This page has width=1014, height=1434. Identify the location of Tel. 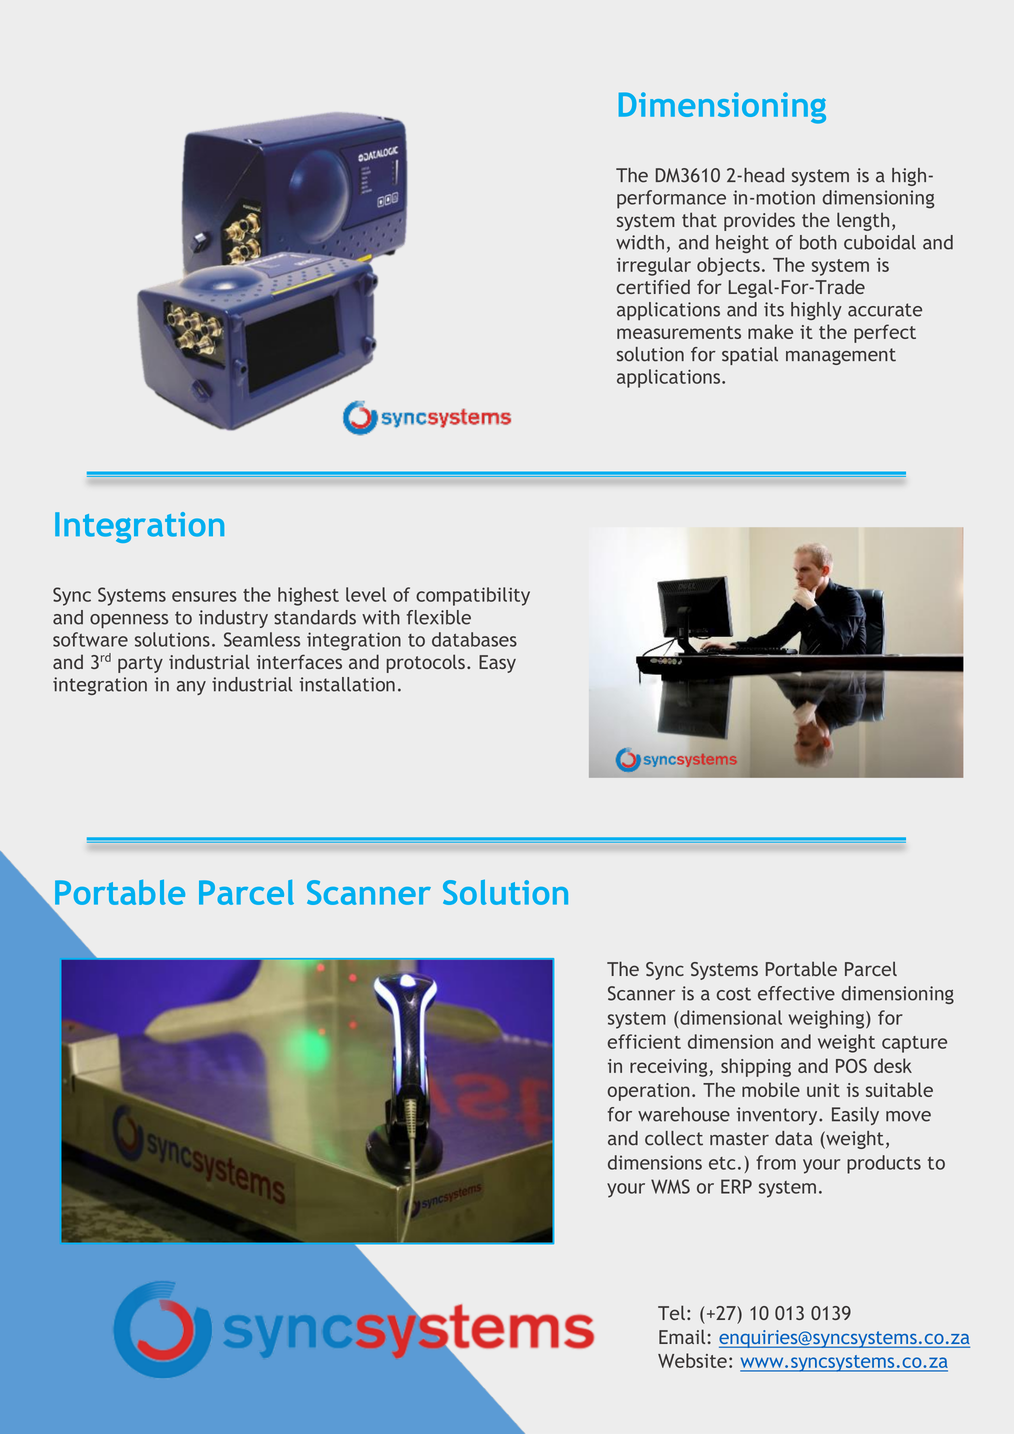
(671, 1312).
